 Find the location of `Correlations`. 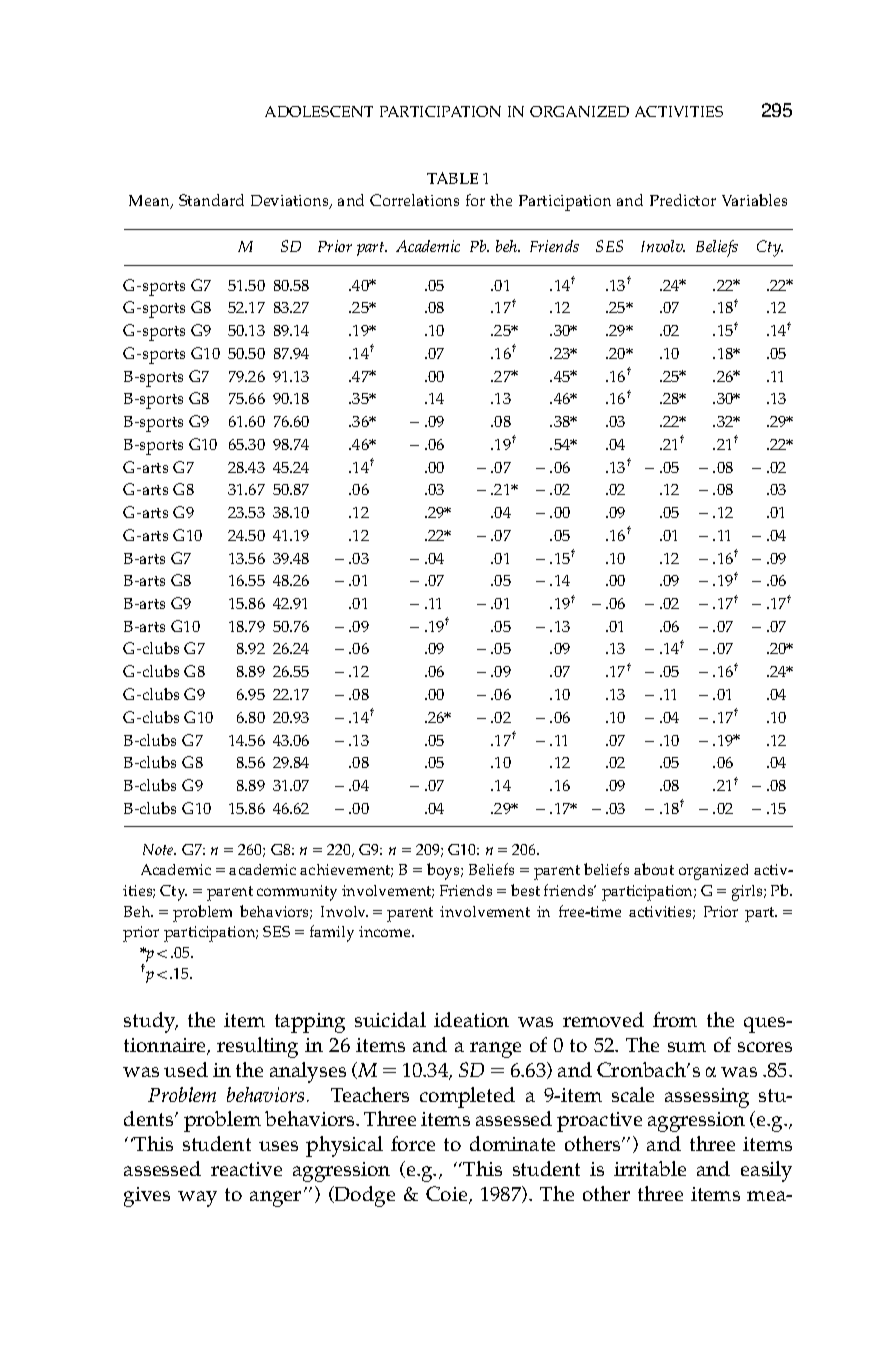

Correlations is located at coordinates (414, 200).
